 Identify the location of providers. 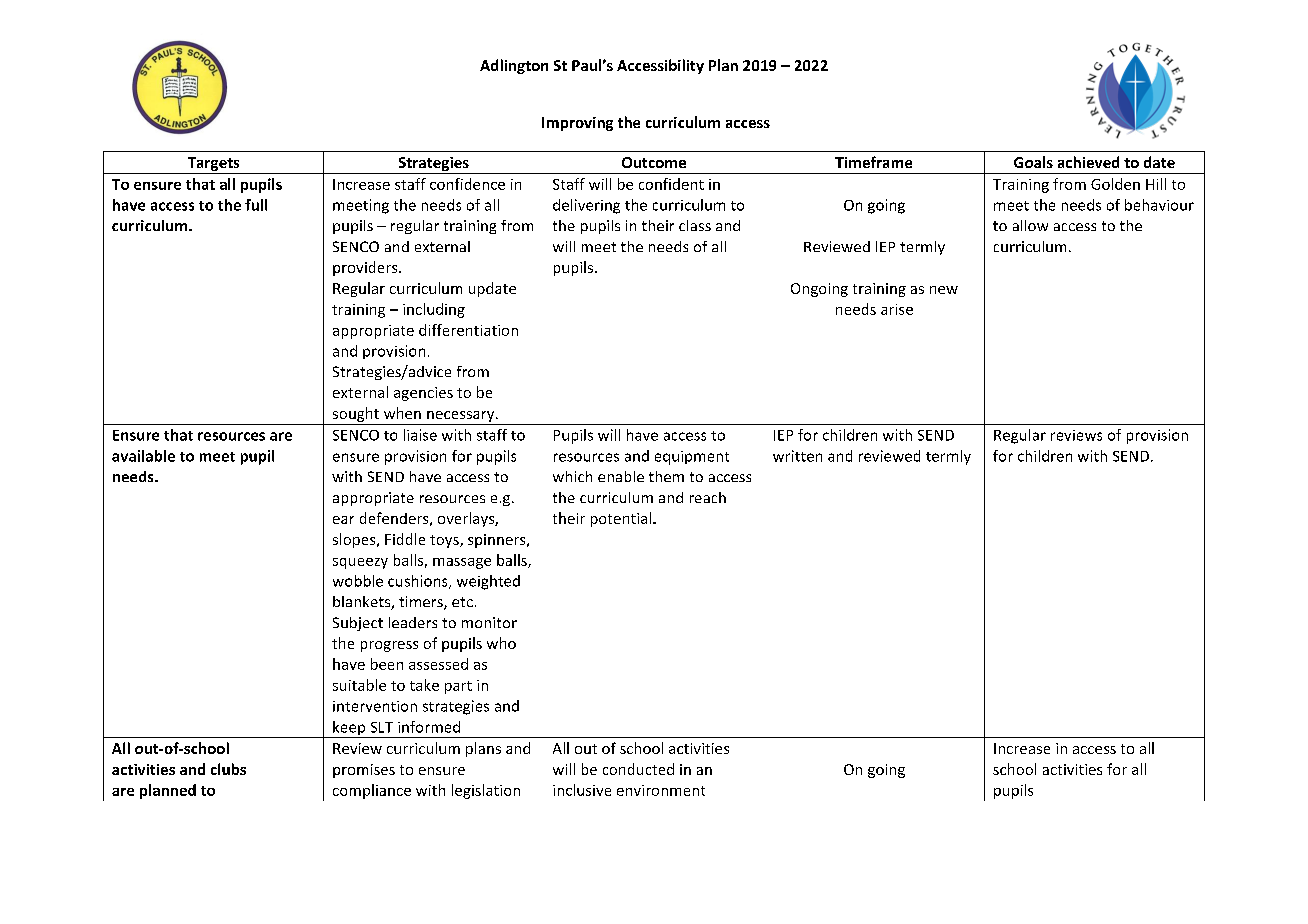
(366, 268).
